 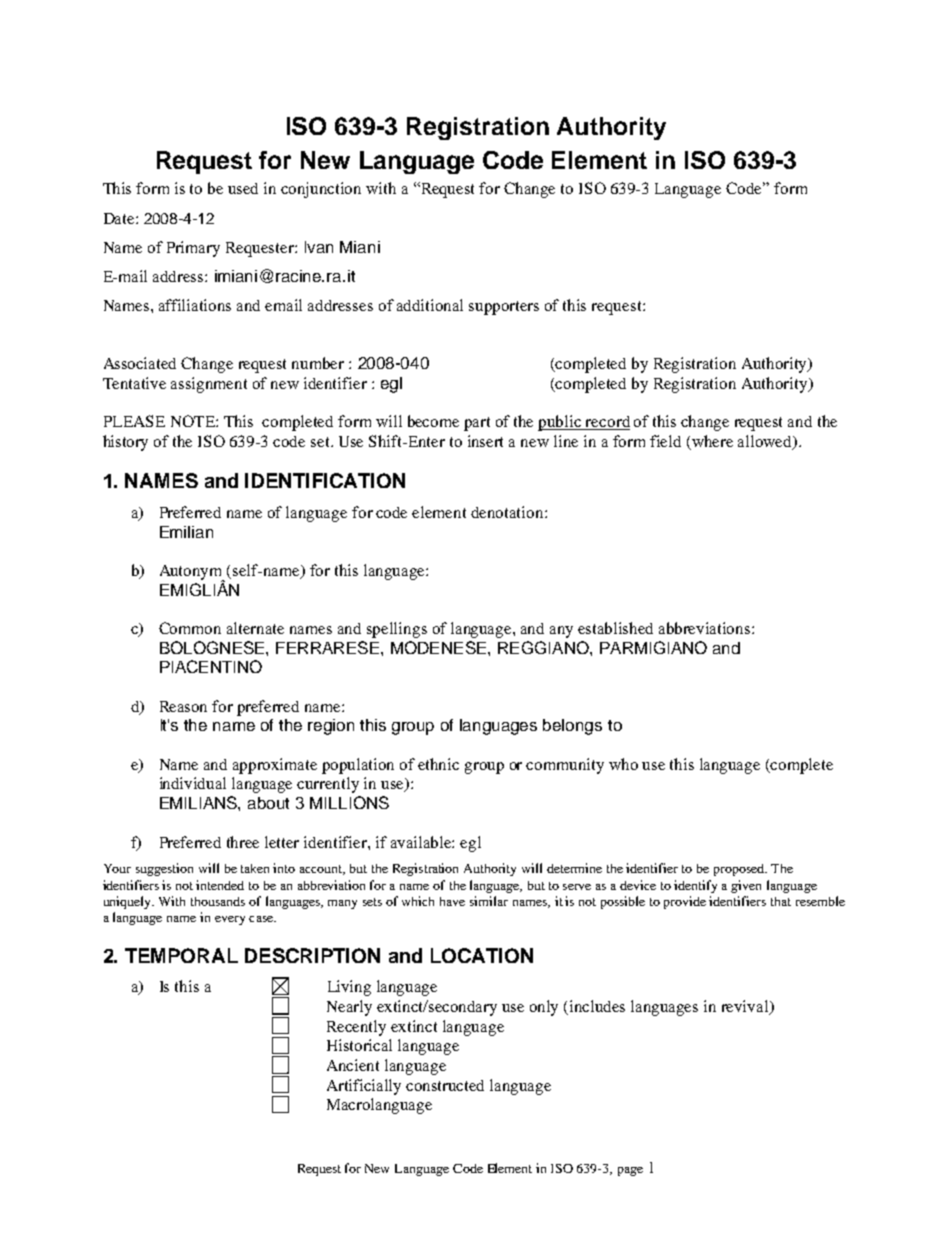 I want to click on additional, so click(x=430, y=305).
